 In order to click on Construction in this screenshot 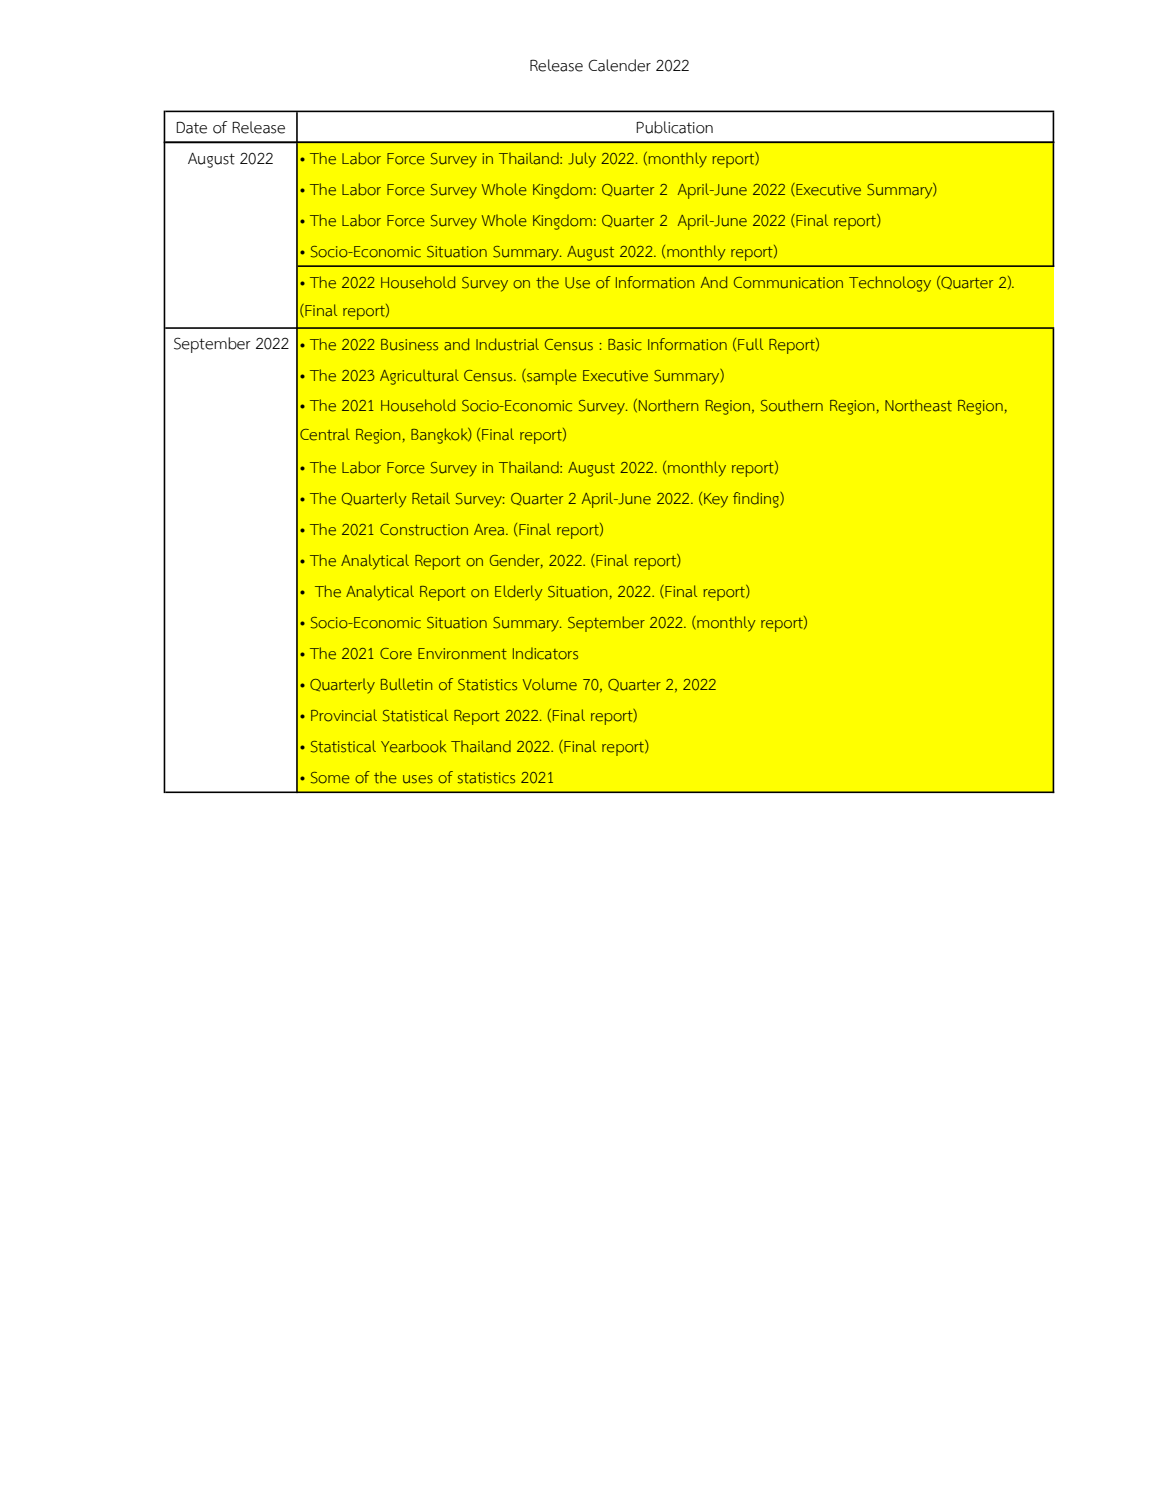, I will do `click(424, 530)`.
